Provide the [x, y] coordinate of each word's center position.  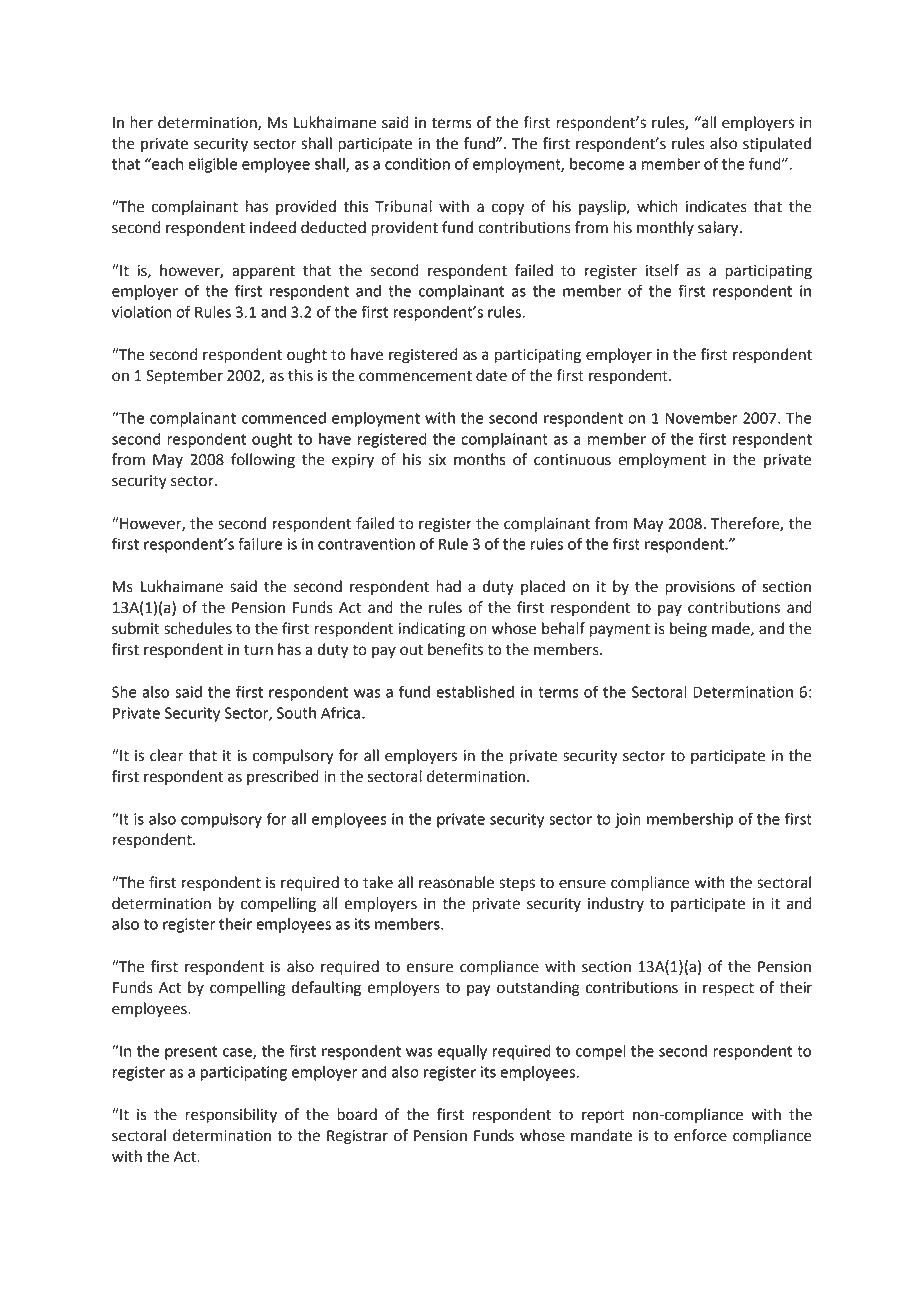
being [688, 630]
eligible [212, 165]
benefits [455, 649]
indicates [716, 206]
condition [417, 164]
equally [462, 1052]
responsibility [231, 1116]
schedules [198, 628]
